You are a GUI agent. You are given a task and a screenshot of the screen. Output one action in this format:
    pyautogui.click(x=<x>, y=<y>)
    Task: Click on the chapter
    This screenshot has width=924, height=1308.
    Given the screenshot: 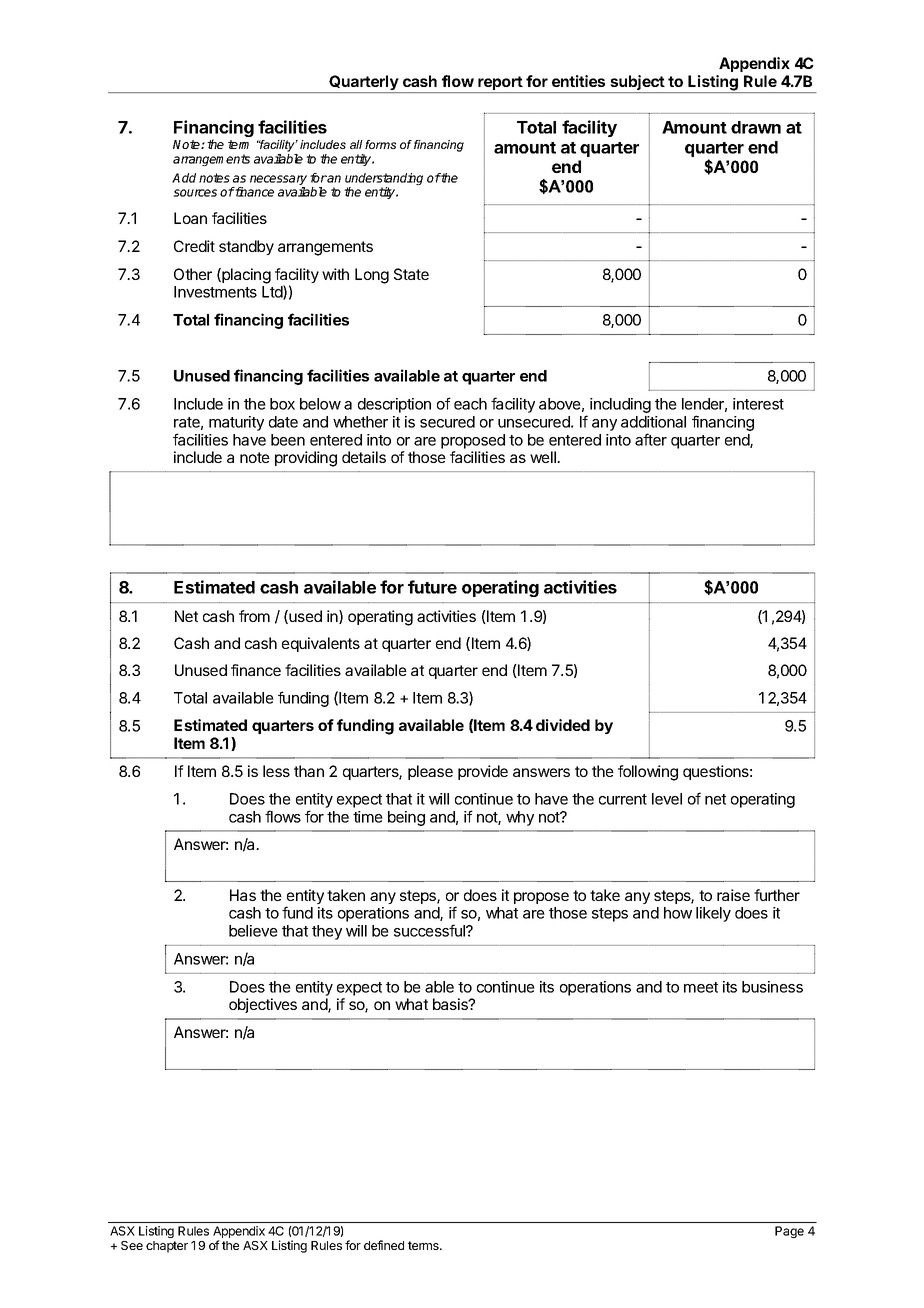 What is the action you would take?
    pyautogui.click(x=167, y=1247)
